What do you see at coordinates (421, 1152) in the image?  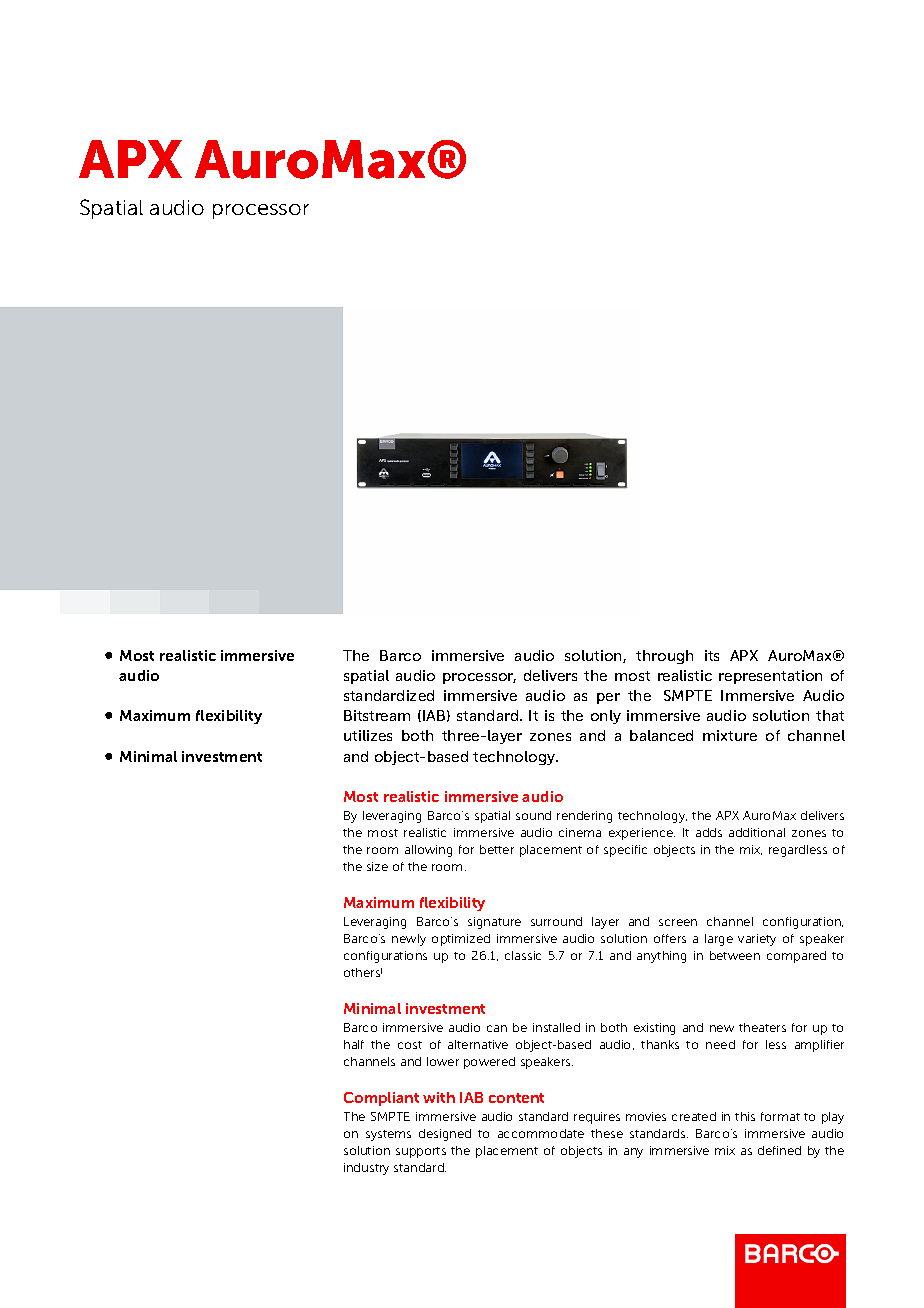 I see `supports` at bounding box center [421, 1152].
